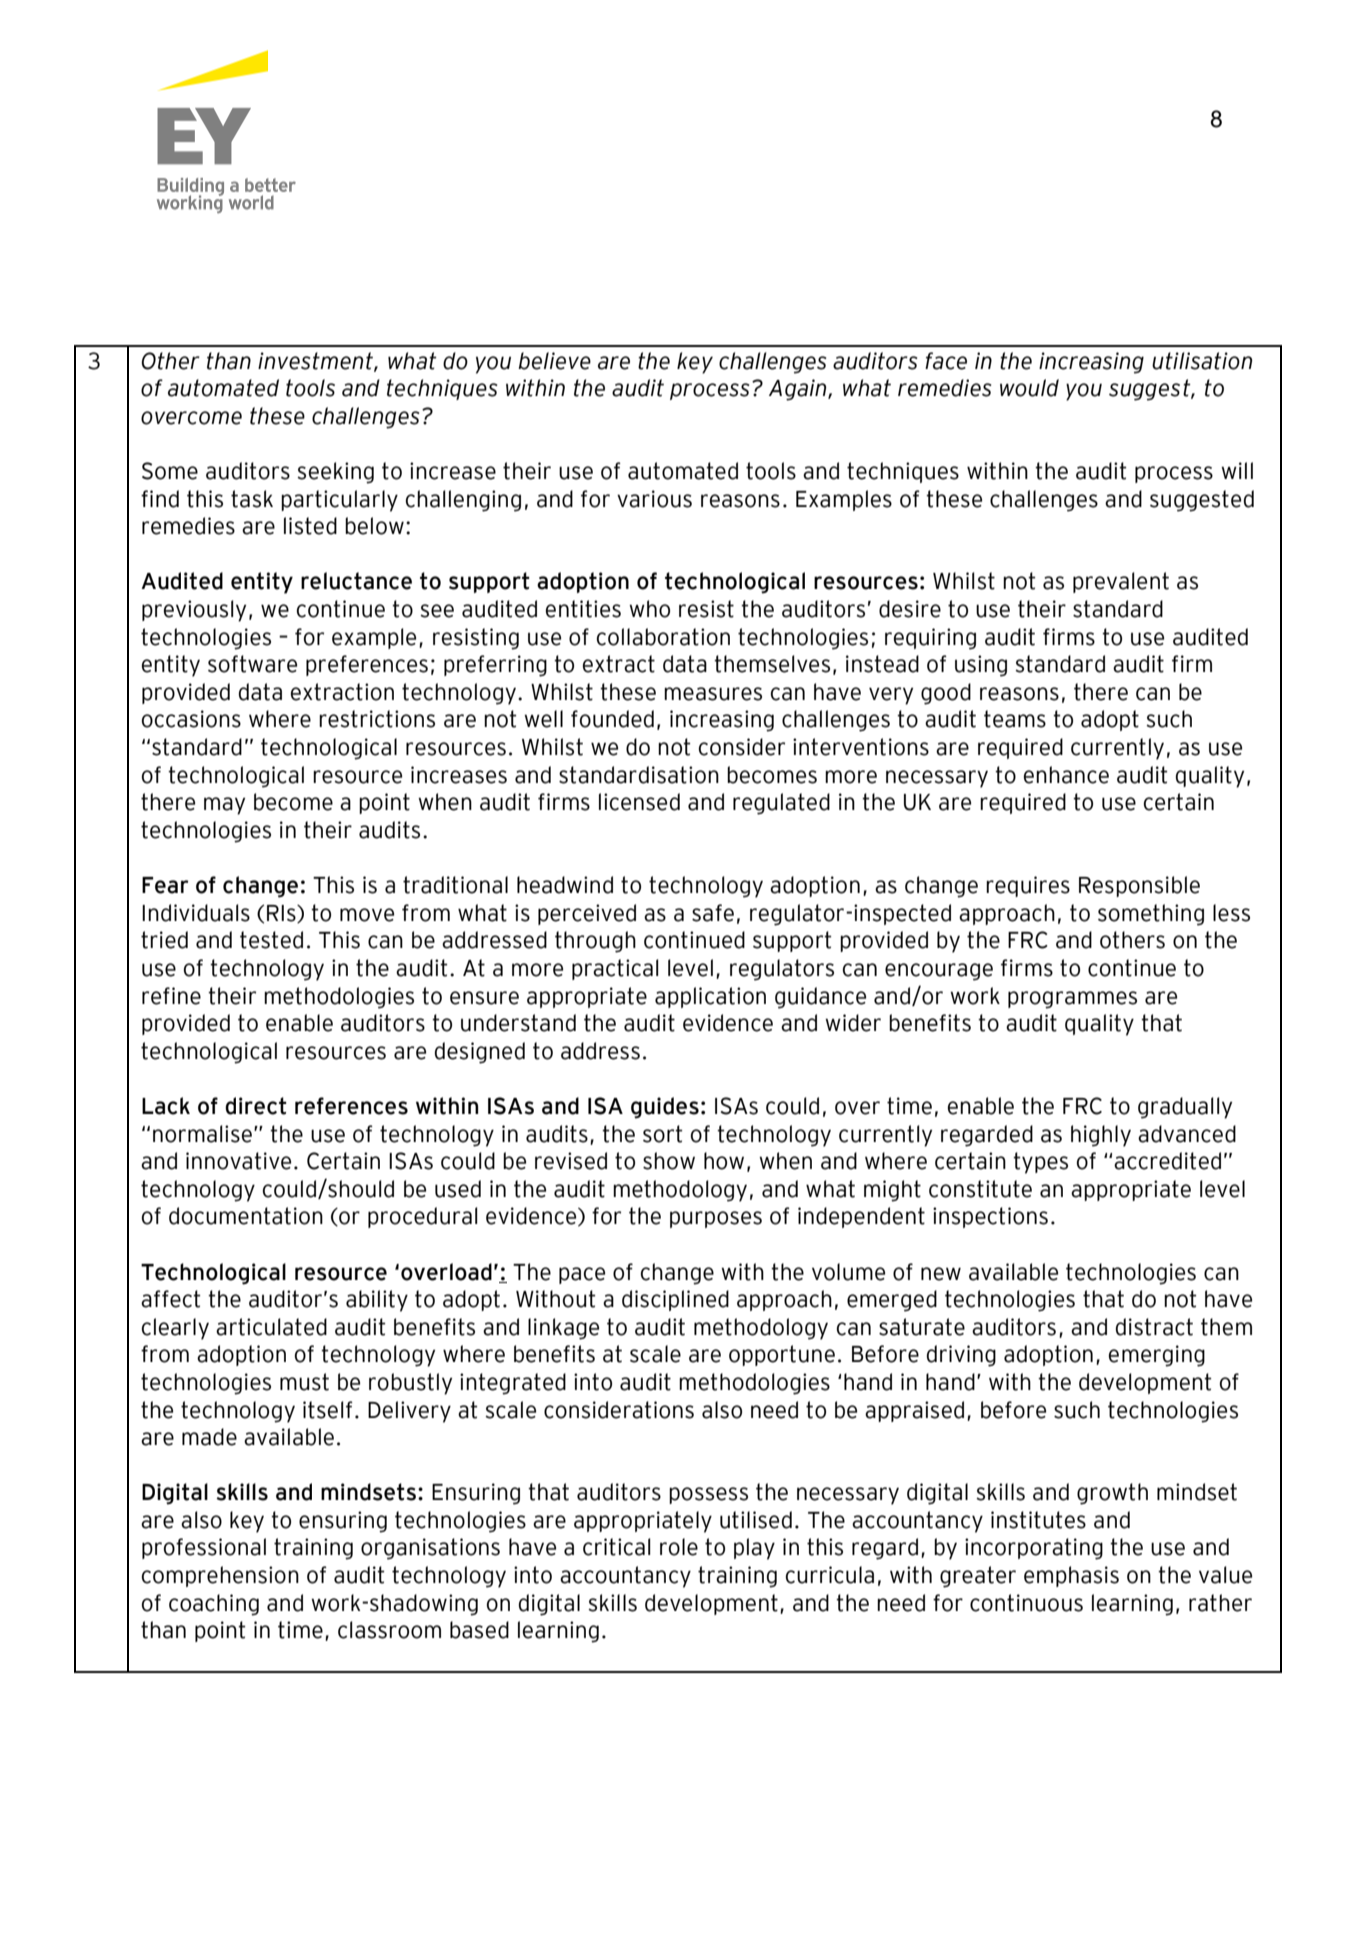 The image size is (1369, 1936). I want to click on measures, so click(713, 694).
